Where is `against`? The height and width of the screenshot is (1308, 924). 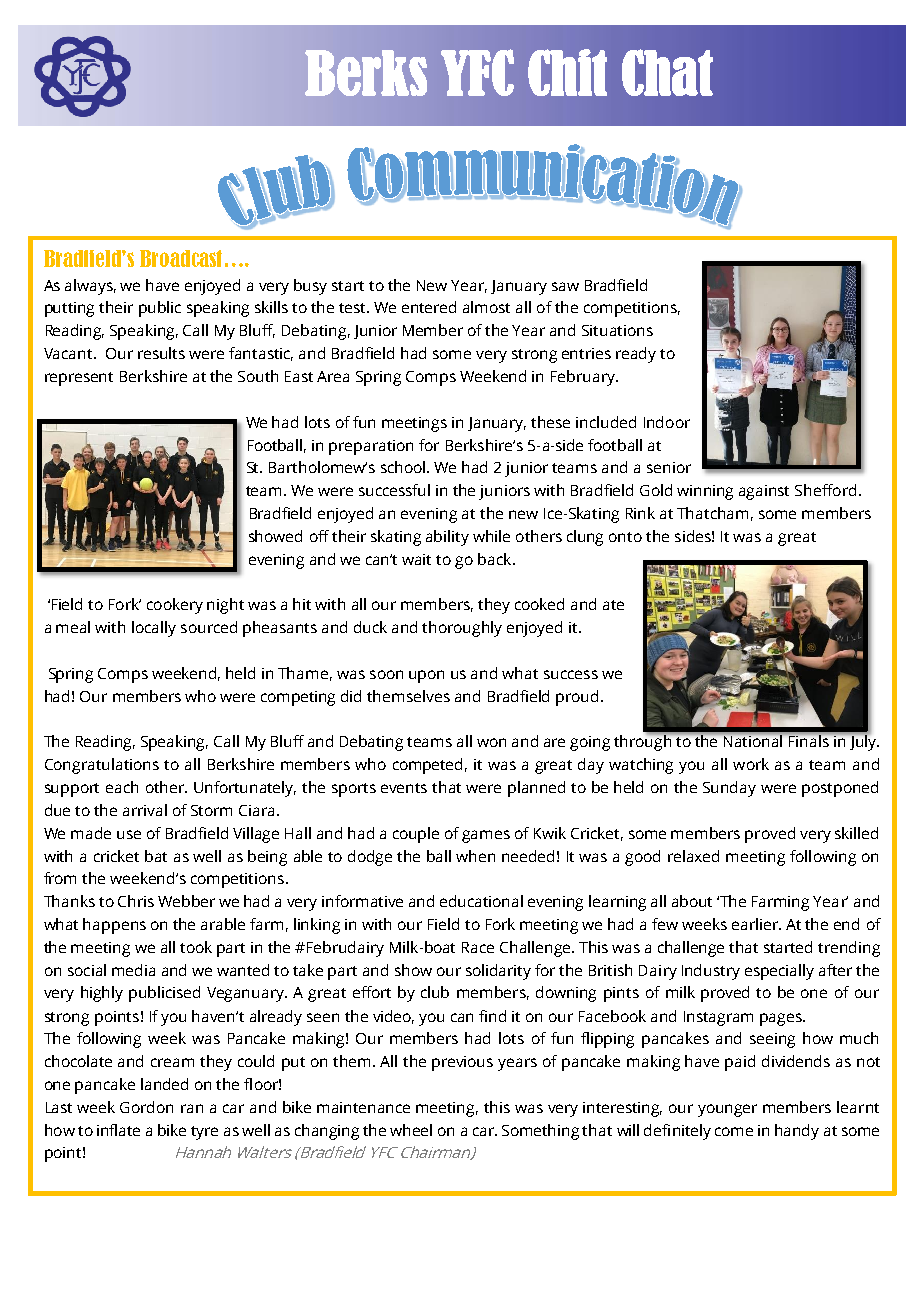
against is located at coordinates (764, 492).
